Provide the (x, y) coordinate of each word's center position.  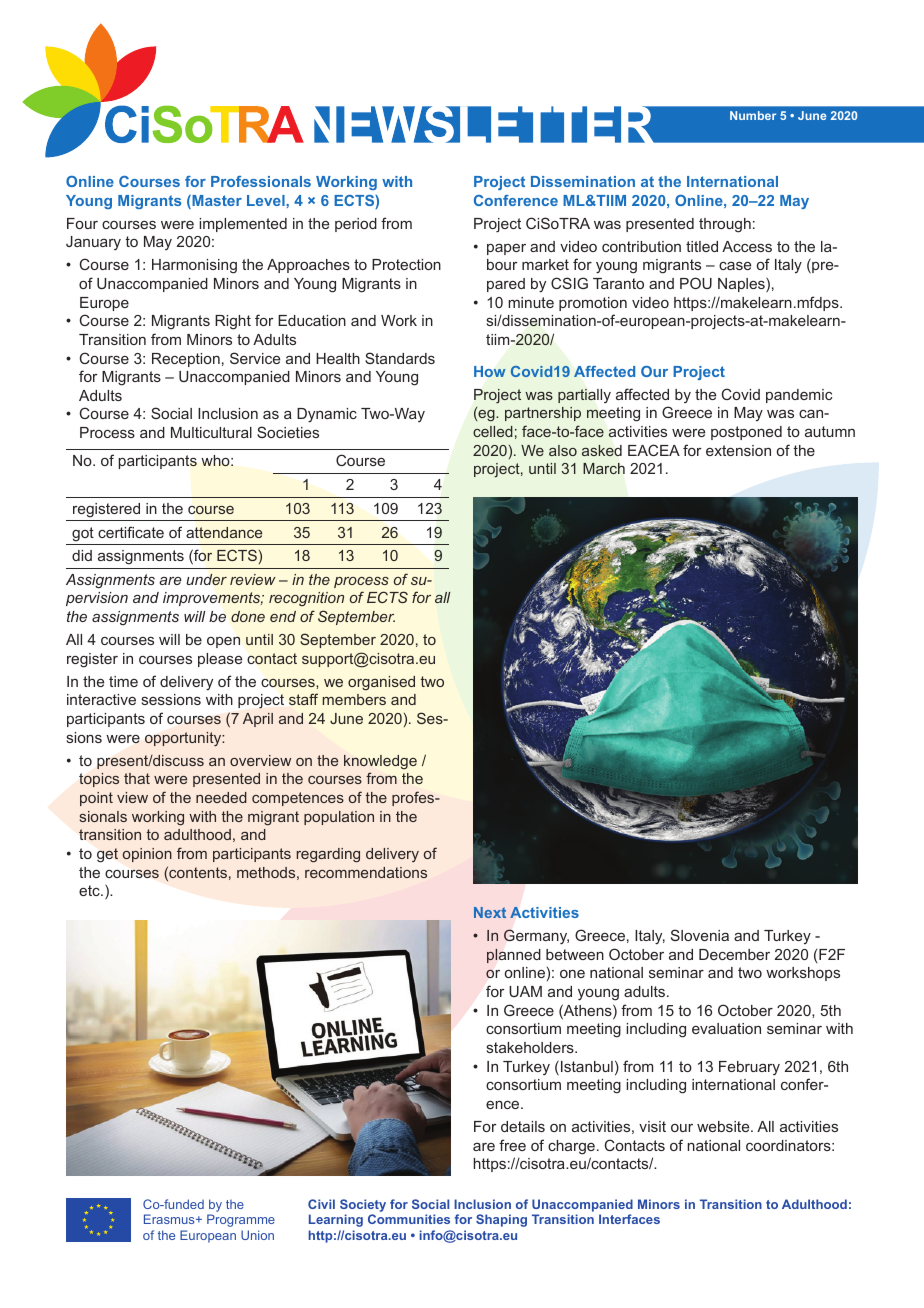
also (563, 450)
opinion (147, 855)
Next (490, 912)
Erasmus (170, 1219)
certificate (131, 532)
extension (738, 450)
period (356, 225)
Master (216, 202)
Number (753, 115)
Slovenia (700, 935)
